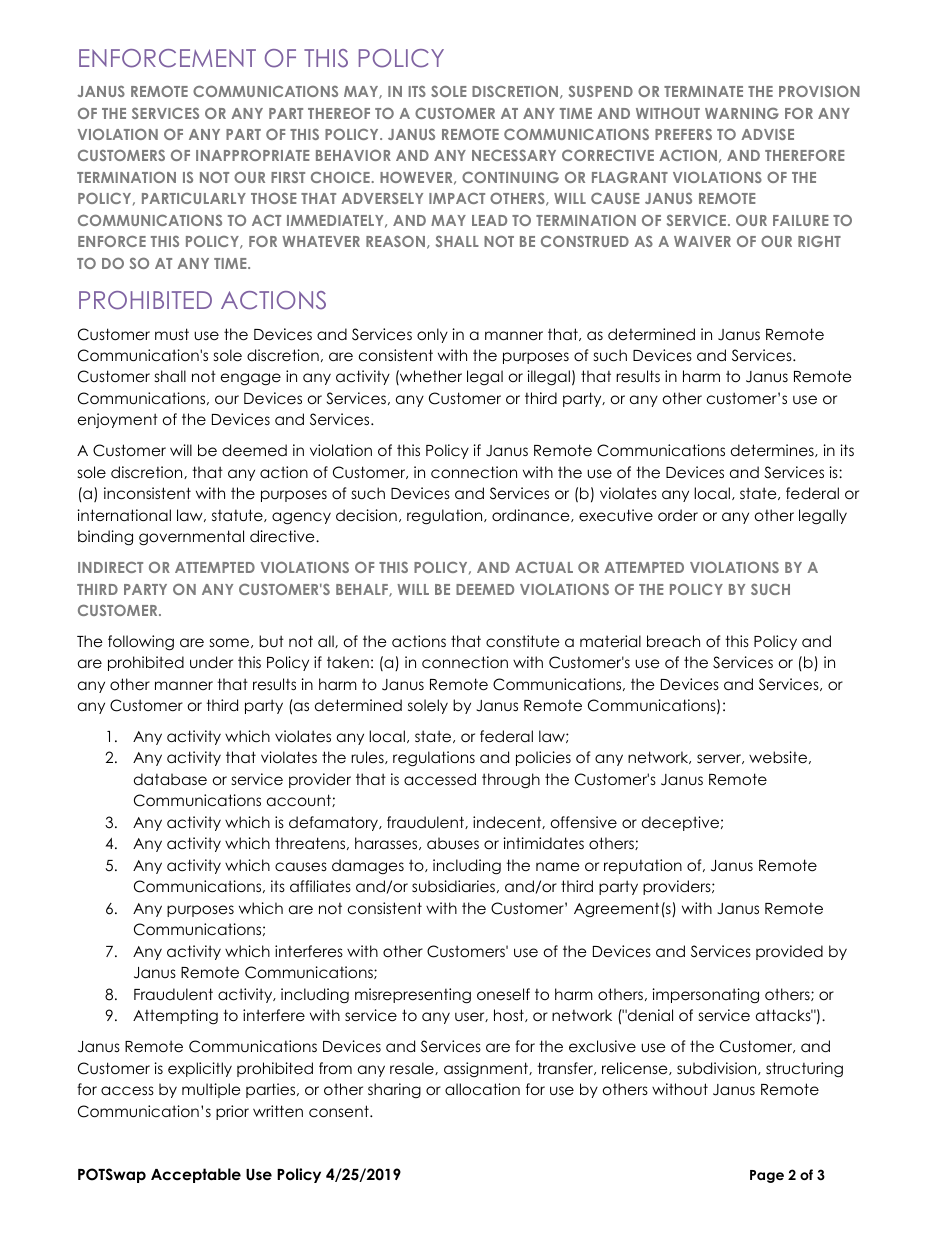 The image size is (952, 1233). What do you see at coordinates (432, 335) in the screenshot?
I see `only` at bounding box center [432, 335].
